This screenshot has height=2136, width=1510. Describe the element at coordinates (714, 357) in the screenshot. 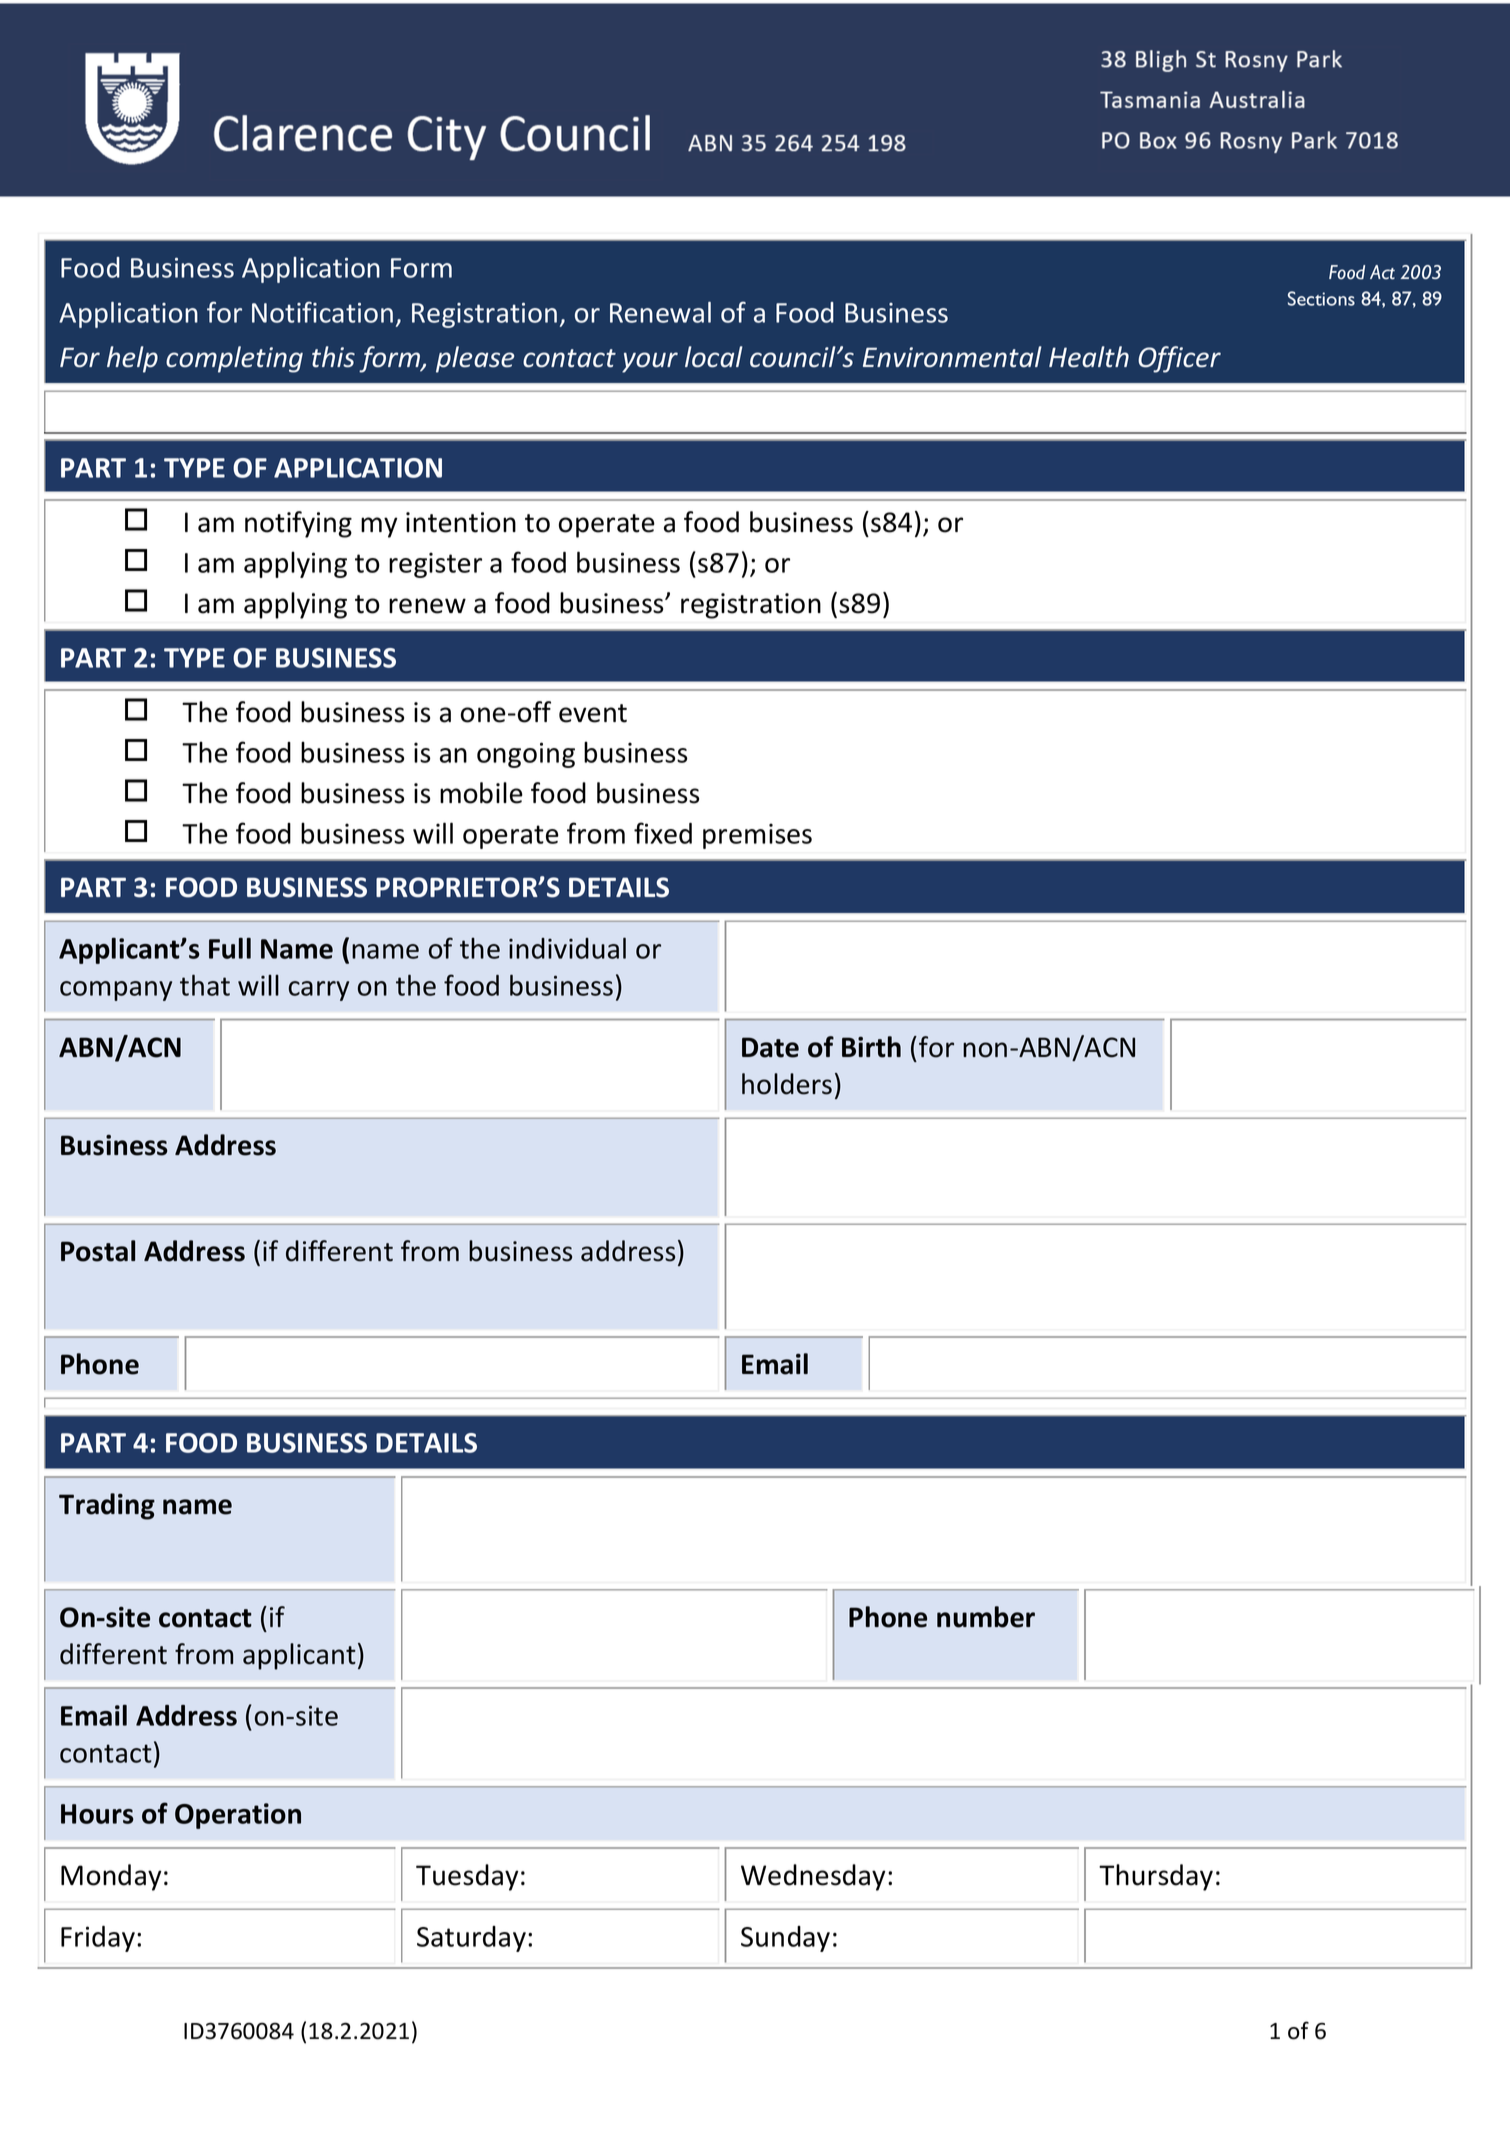

I see `local` at that location.
